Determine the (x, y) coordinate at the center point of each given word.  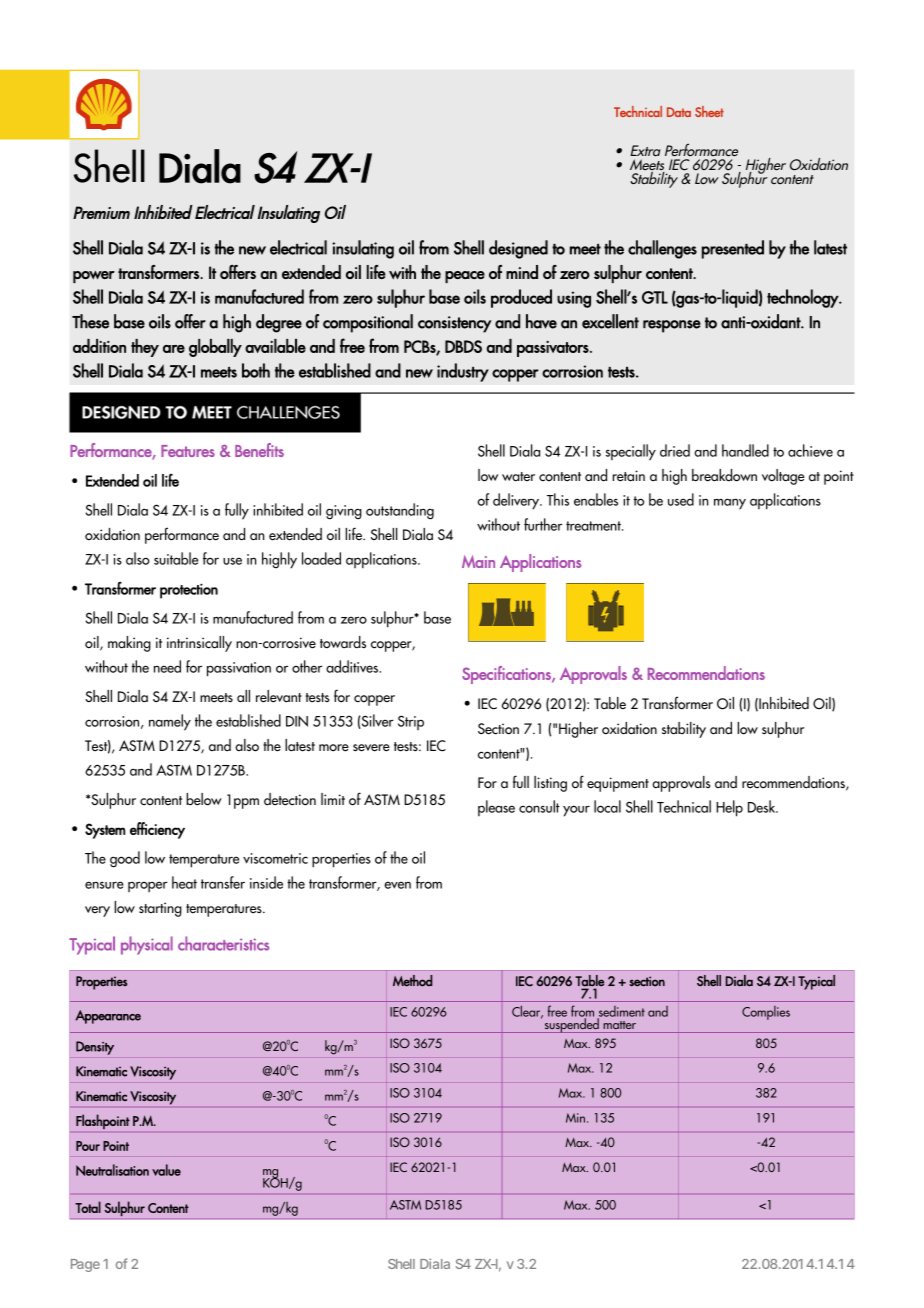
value (166, 1170)
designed (518, 249)
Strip (411, 722)
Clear (527, 1012)
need (167, 666)
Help (729, 808)
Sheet (709, 111)
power (94, 277)
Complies (766, 1013)
